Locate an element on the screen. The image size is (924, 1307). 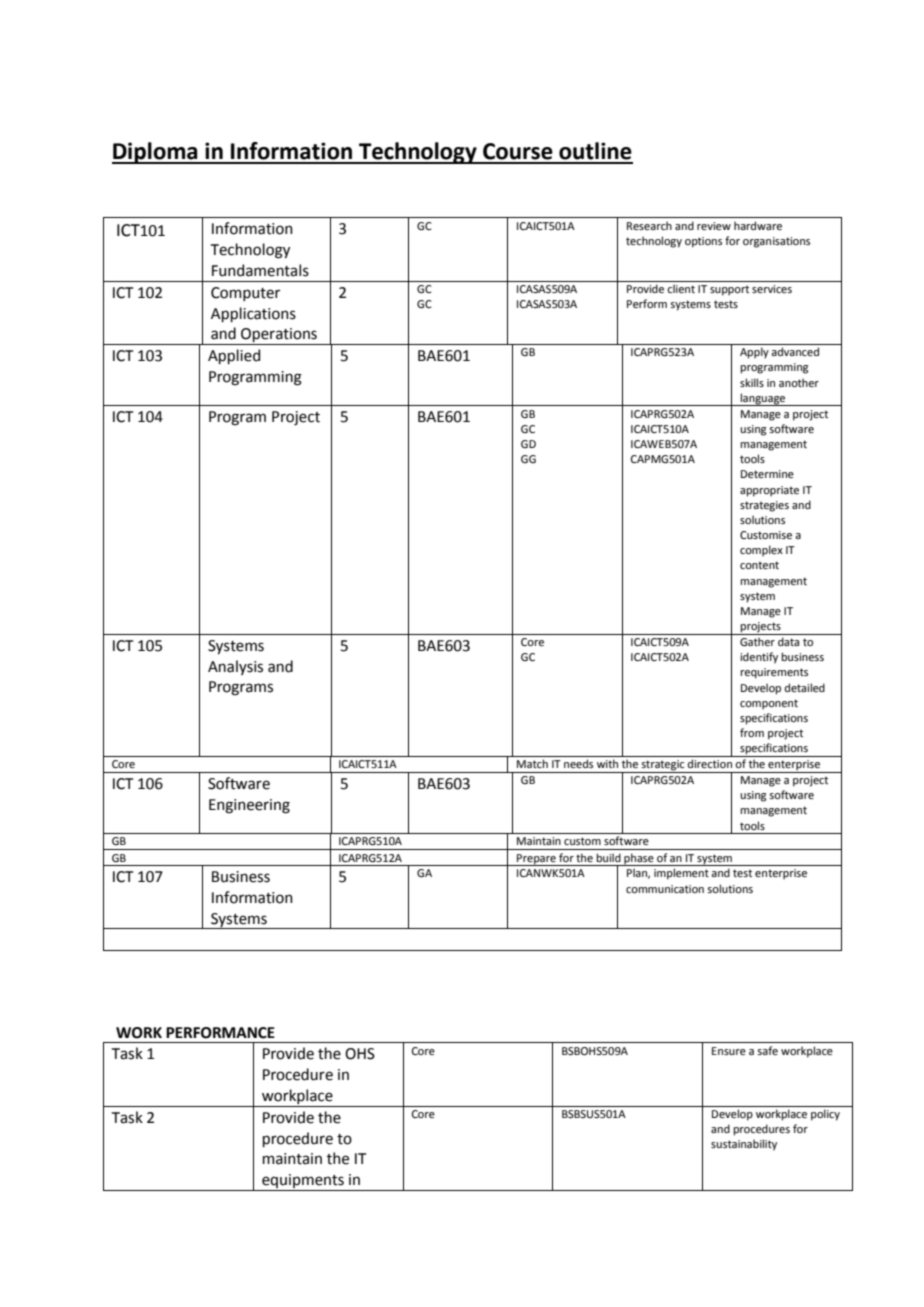
Diploma is located at coordinates (156, 153).
